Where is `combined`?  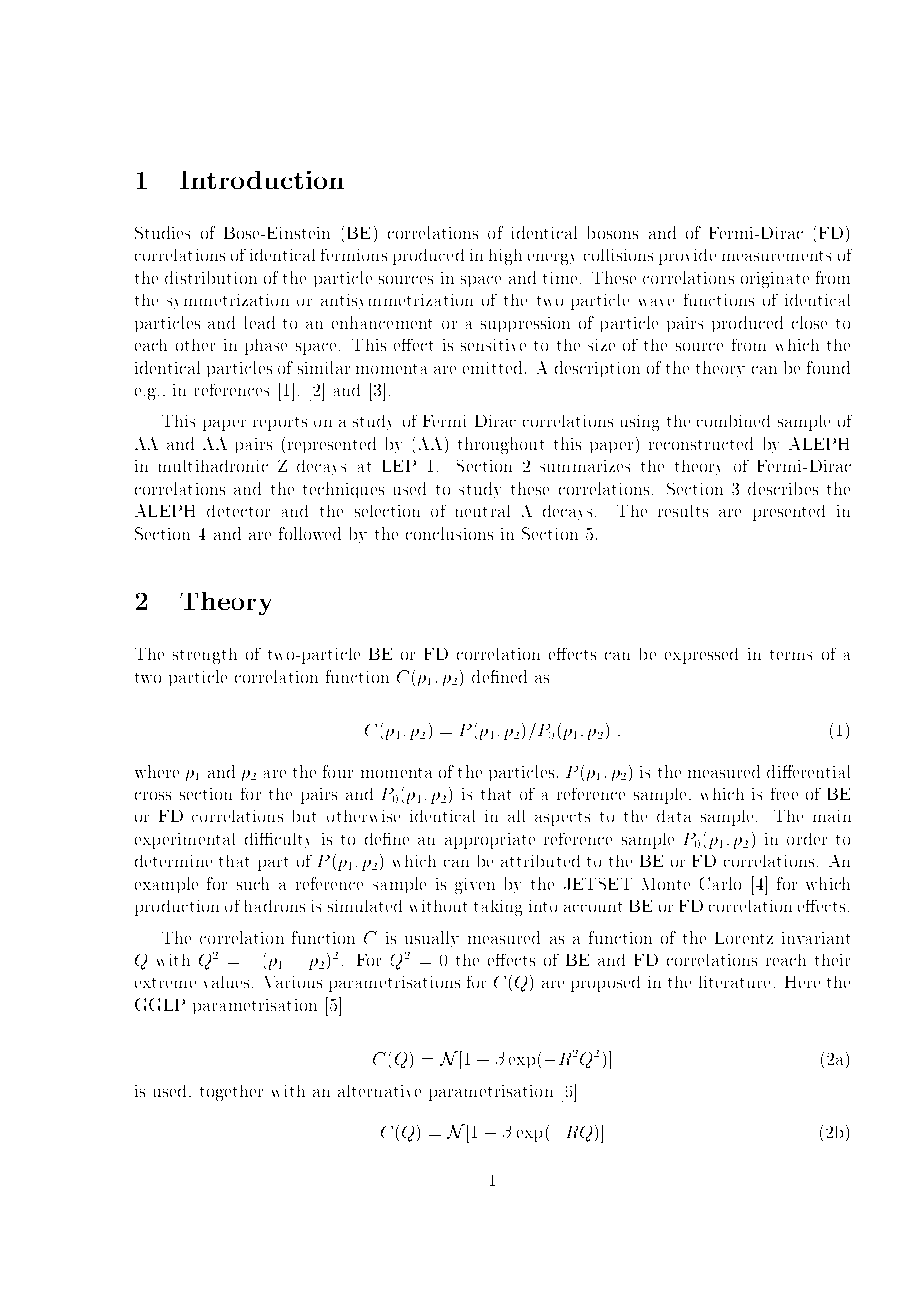
combined is located at coordinates (733, 421).
